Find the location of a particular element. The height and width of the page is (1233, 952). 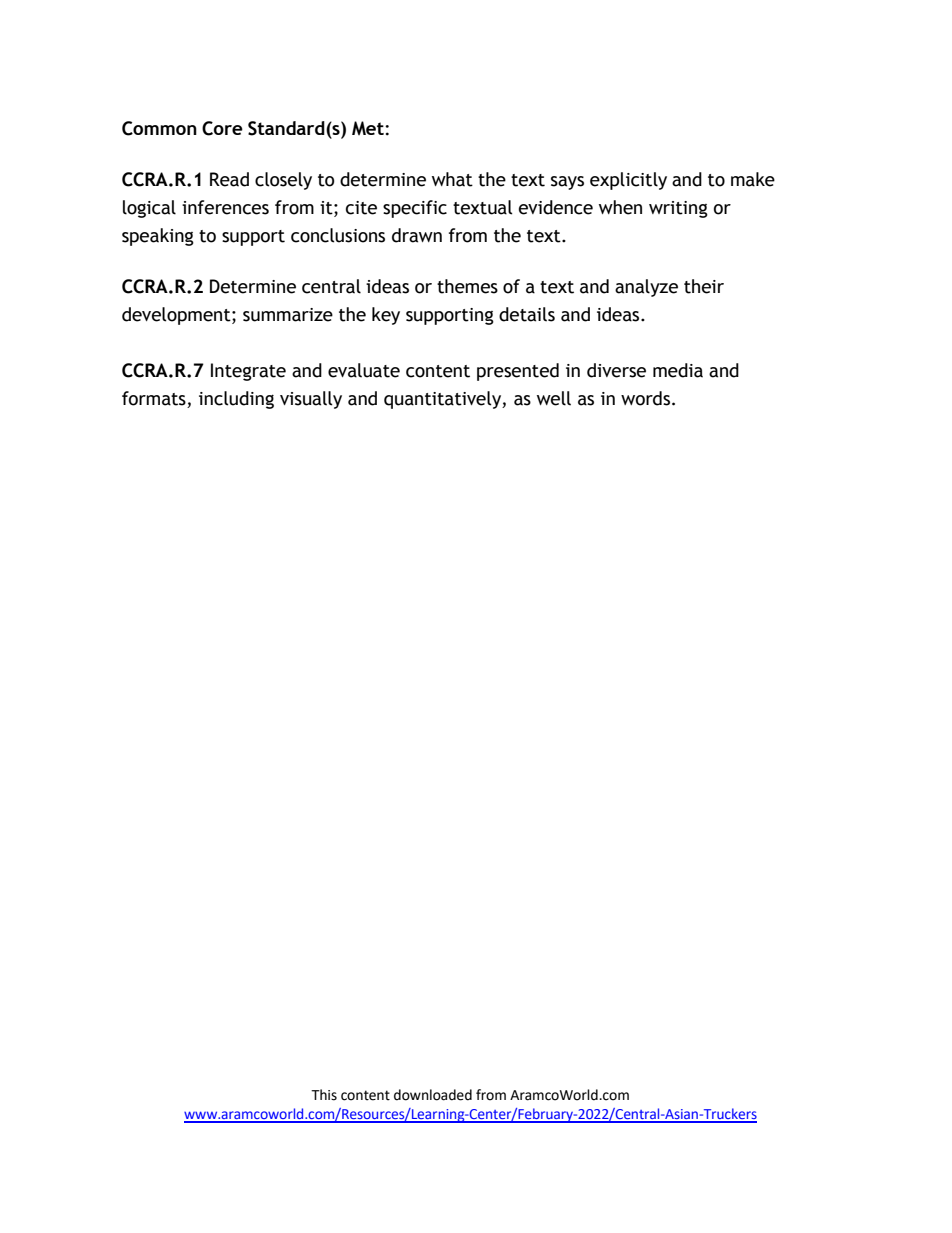

This is located at coordinates (324, 1095).
